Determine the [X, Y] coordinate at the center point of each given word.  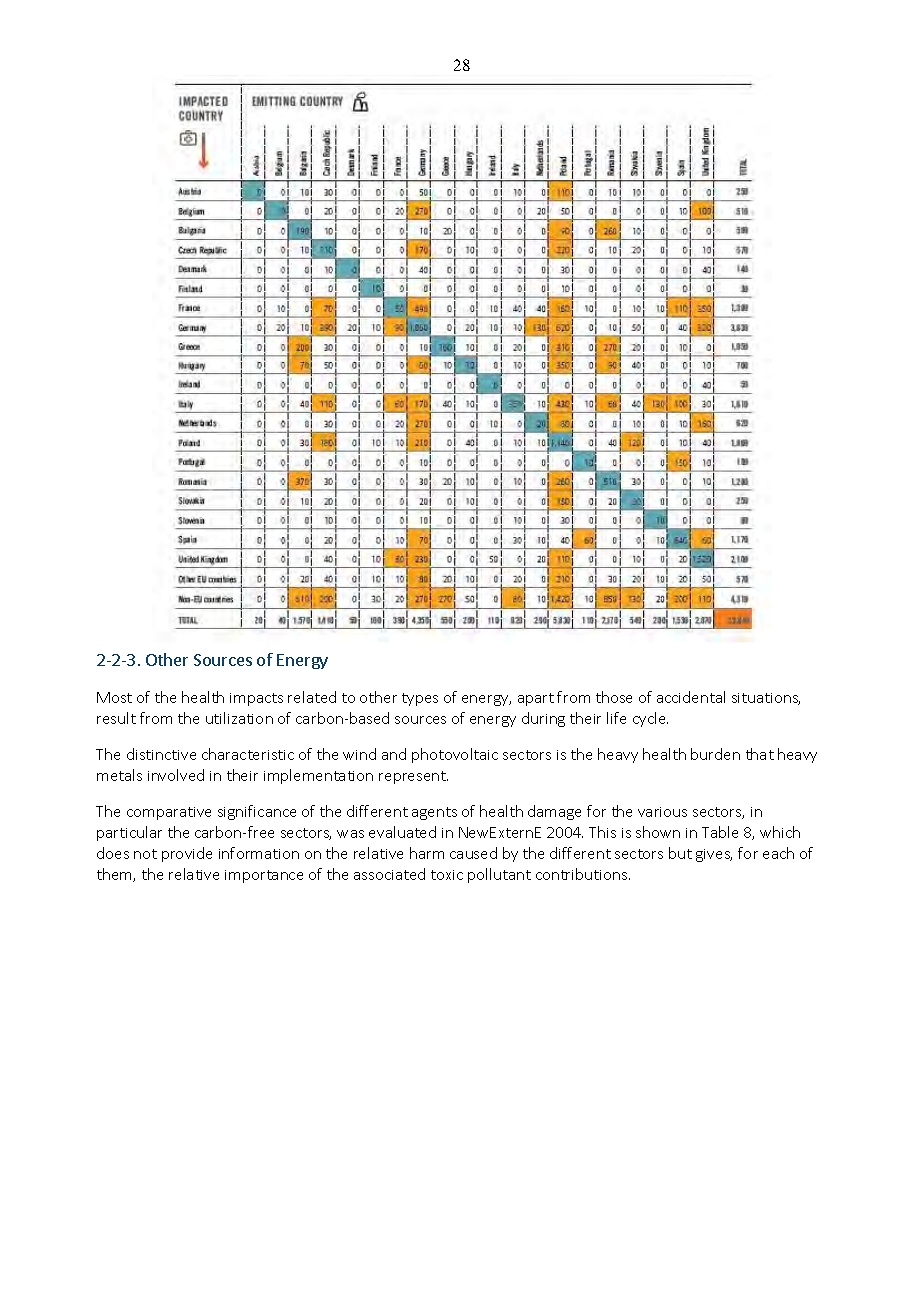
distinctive [161, 754]
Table [720, 832]
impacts [256, 699]
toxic [447, 875]
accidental [691, 697]
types [420, 699]
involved [176, 775]
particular [129, 833]
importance [264, 876]
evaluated [402, 832]
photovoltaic [455, 755]
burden [715, 754]
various [662, 812]
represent [413, 777]
